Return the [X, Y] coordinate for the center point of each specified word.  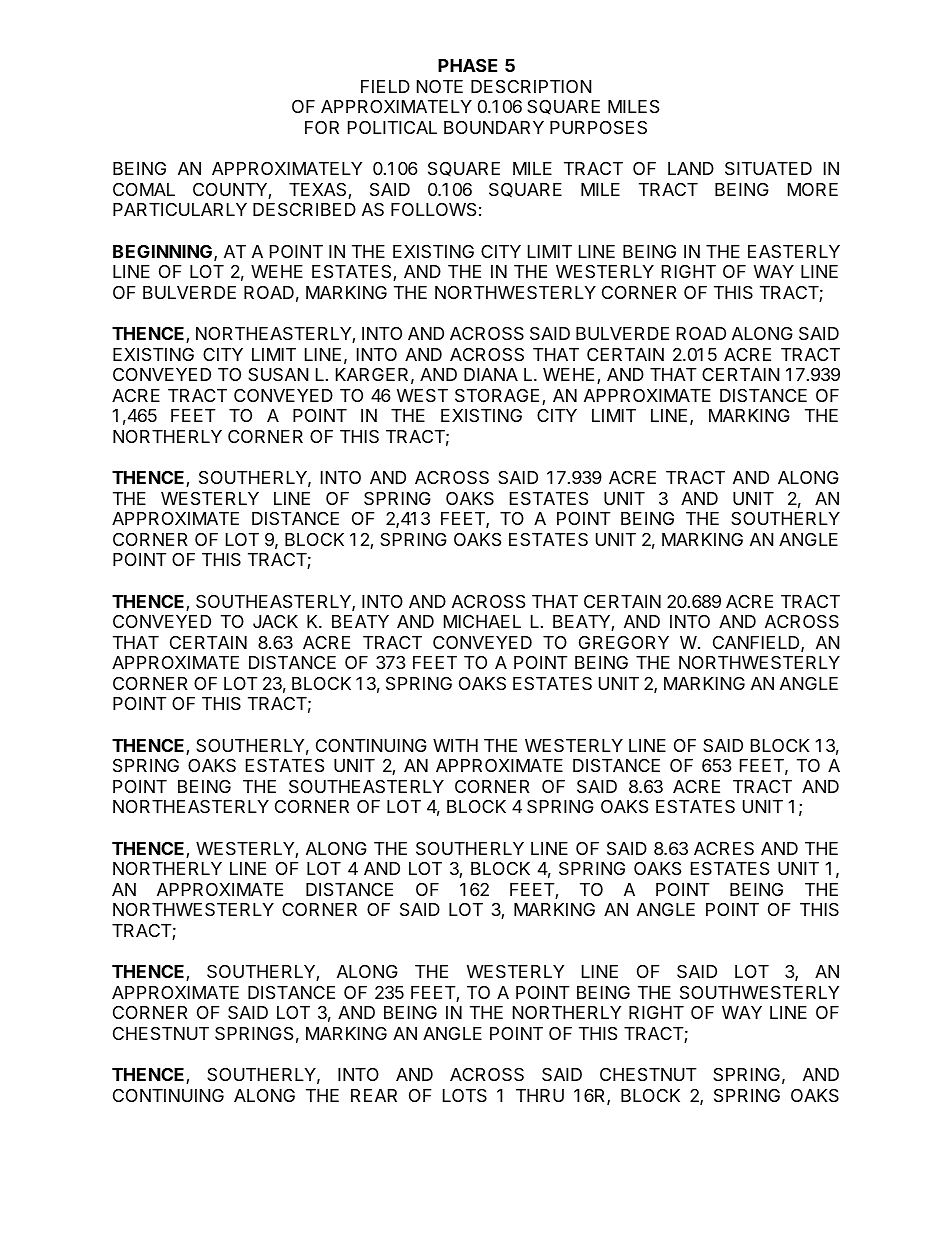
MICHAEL [482, 621]
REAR [374, 1095]
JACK [275, 621]
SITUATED [768, 169]
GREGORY [624, 642]
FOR [322, 127]
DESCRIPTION [531, 87]
